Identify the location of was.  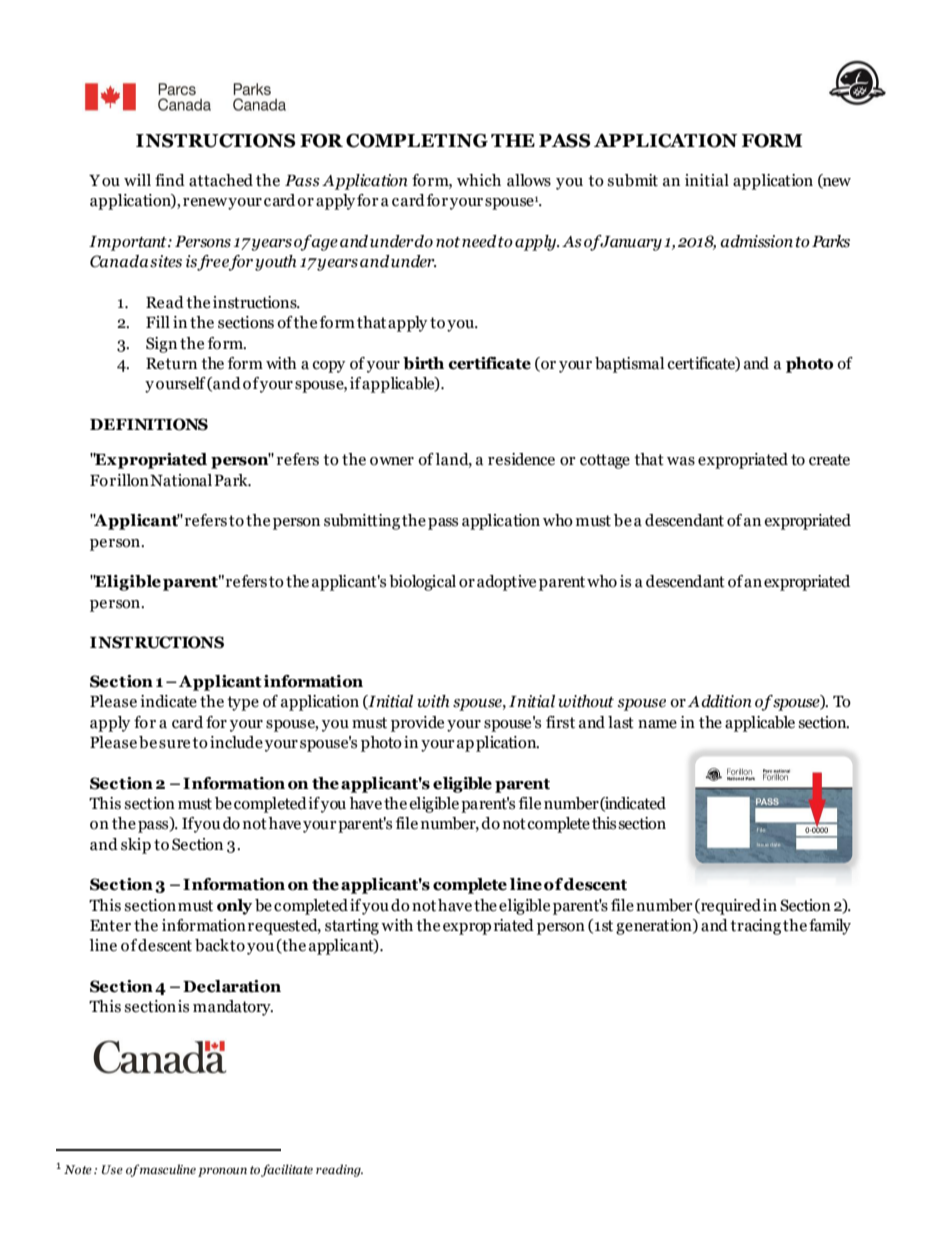
(681, 461).
